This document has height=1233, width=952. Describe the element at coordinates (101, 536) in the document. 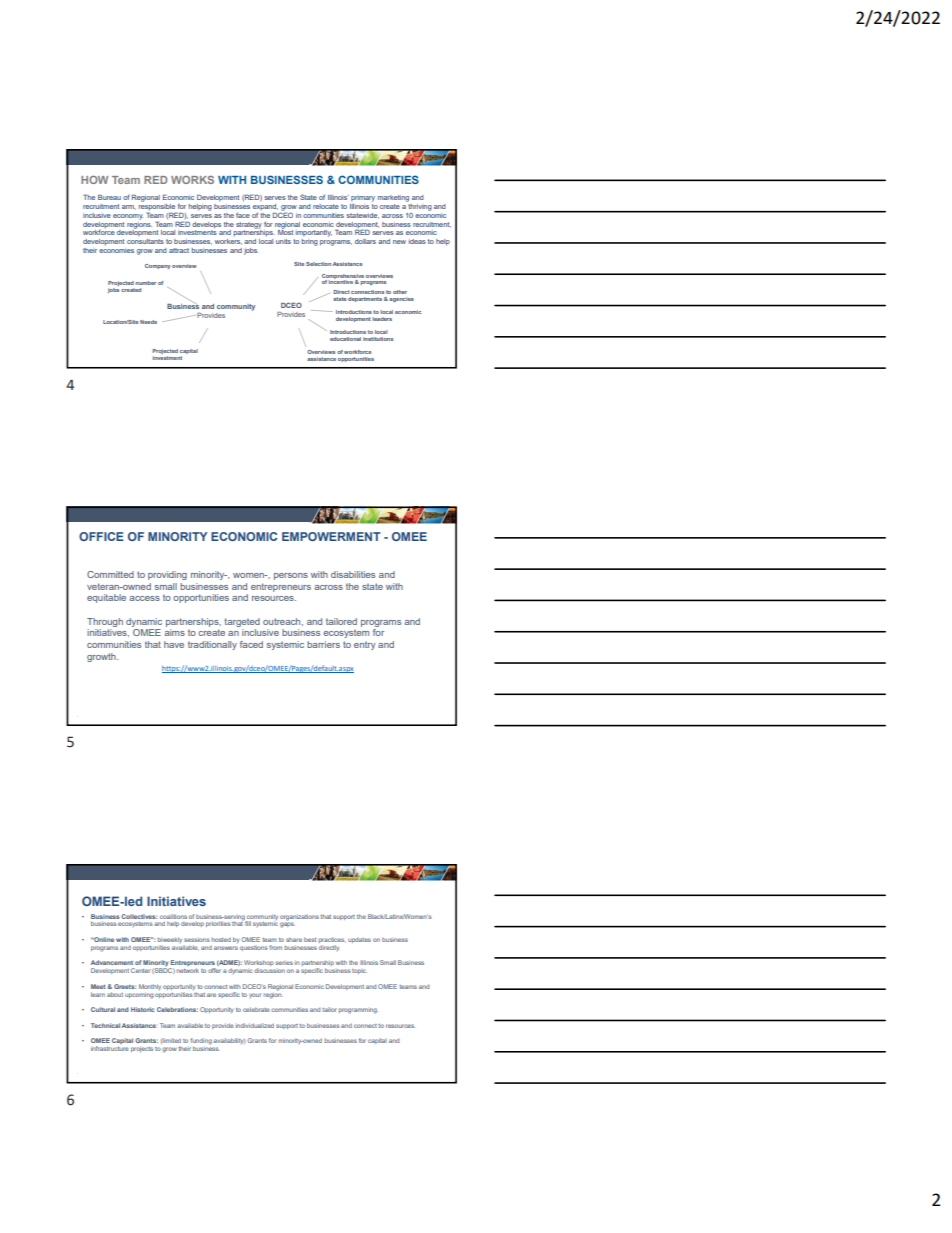

I see `OFFICE` at that location.
